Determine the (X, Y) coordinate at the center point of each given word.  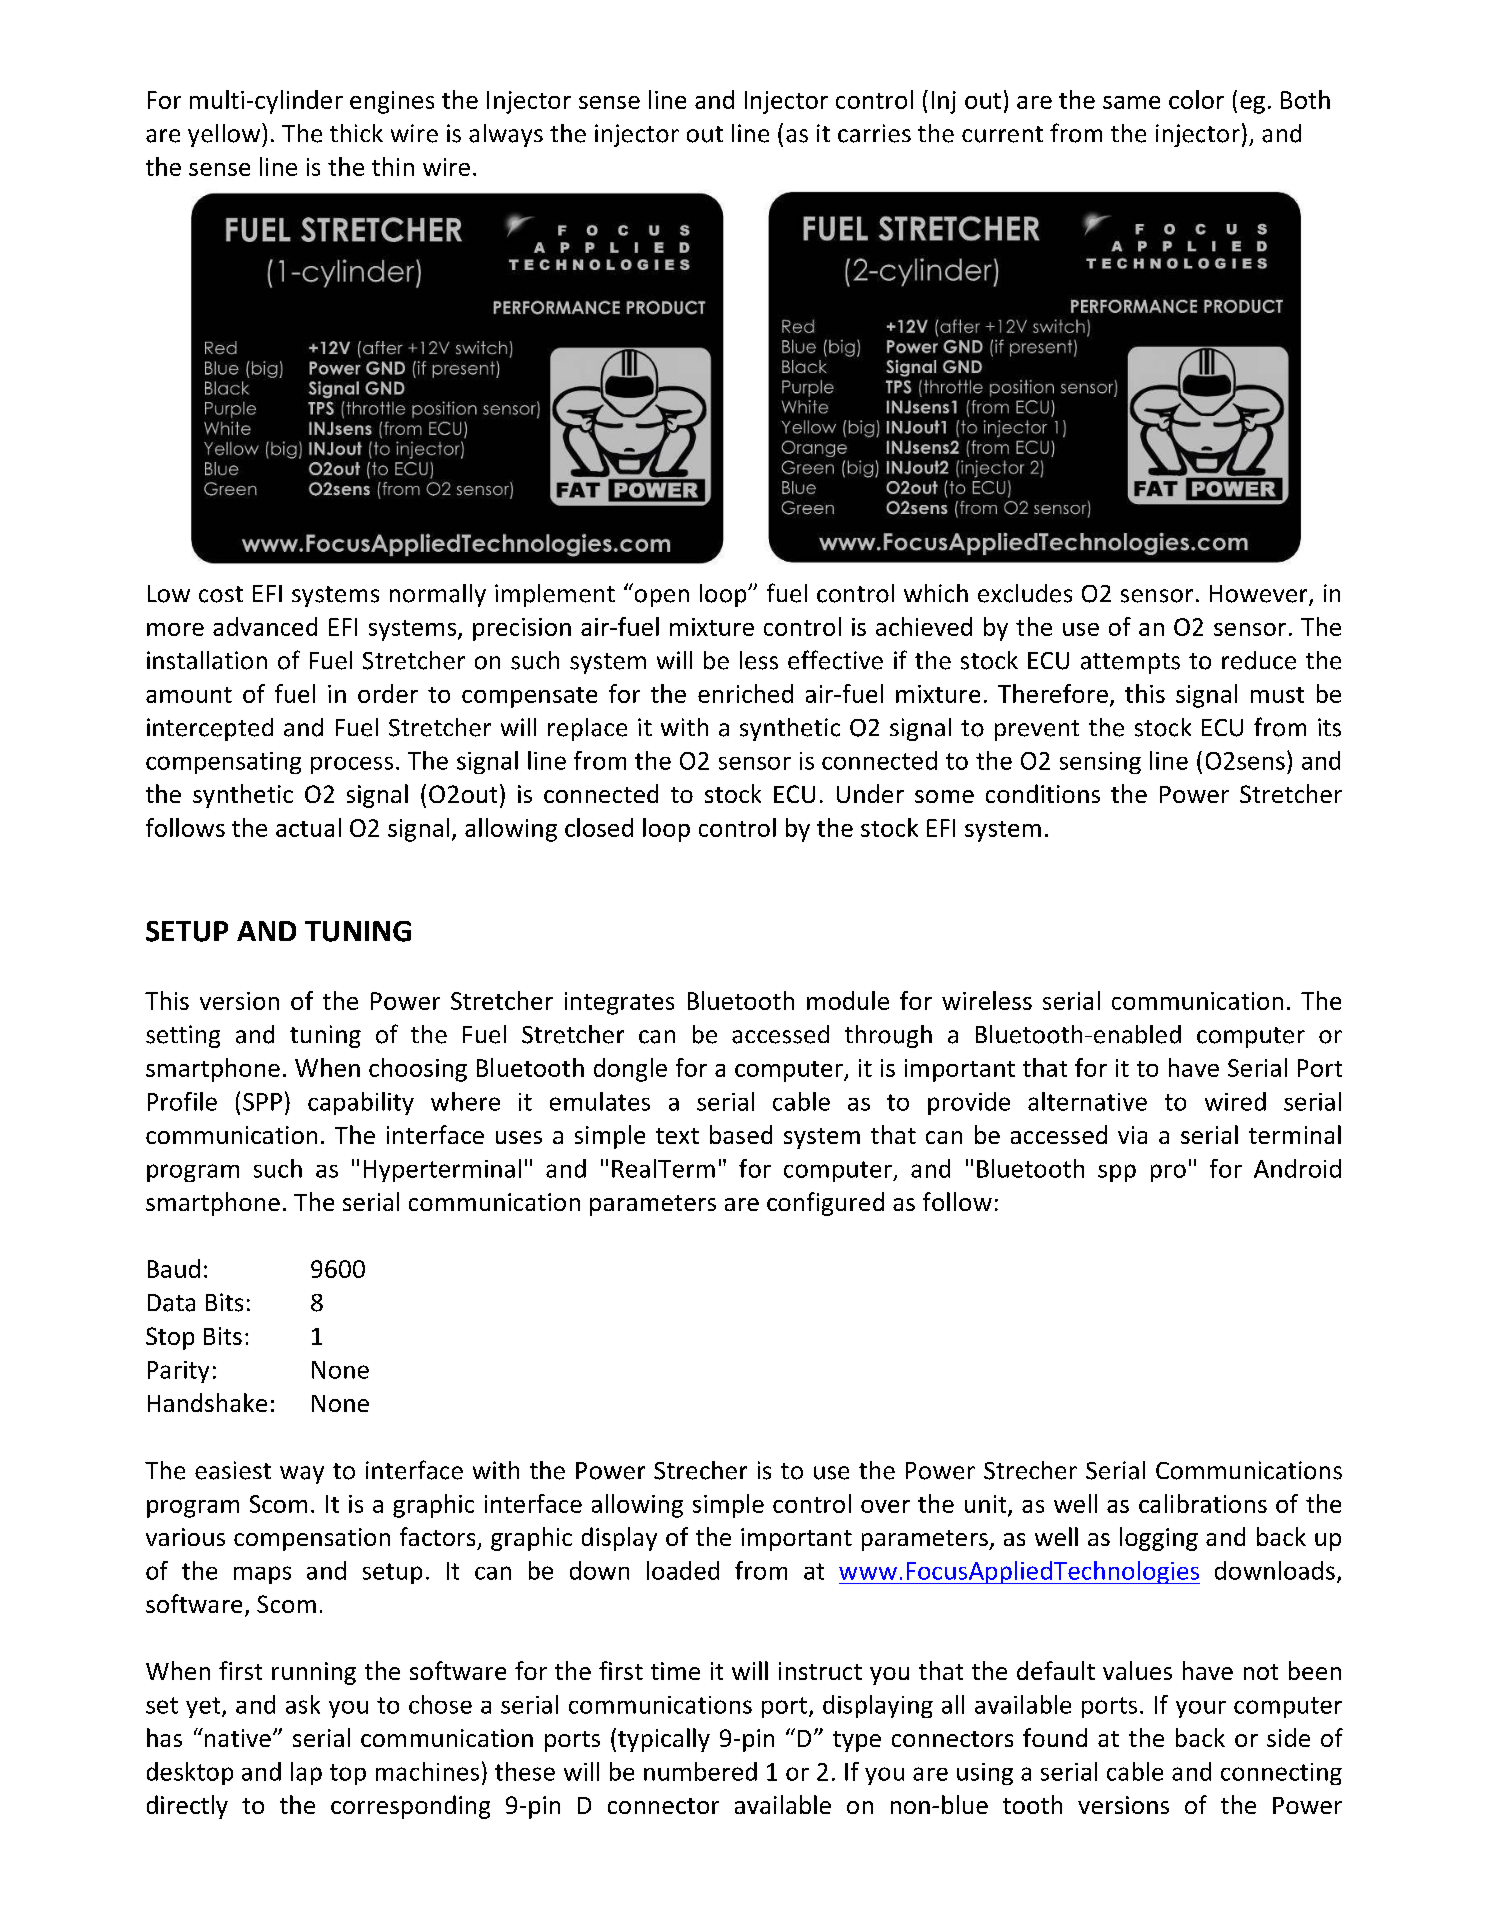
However (1260, 595)
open (662, 598)
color (1196, 99)
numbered (700, 1771)
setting (183, 1036)
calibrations (1203, 1503)
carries (874, 133)
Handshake (207, 1402)
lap (306, 1773)
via (1132, 1135)
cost (221, 594)
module (848, 1000)
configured (825, 1204)
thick (356, 133)
